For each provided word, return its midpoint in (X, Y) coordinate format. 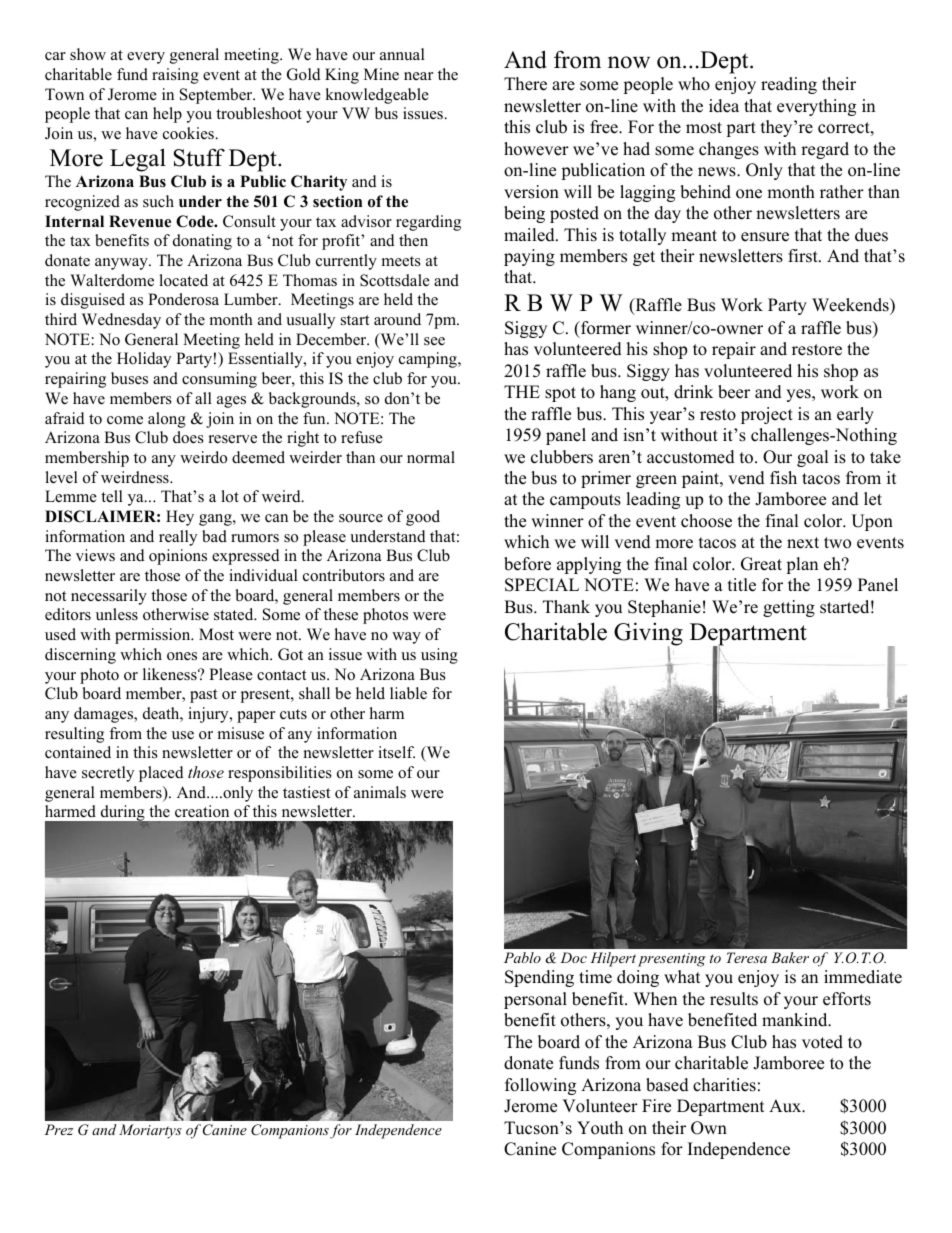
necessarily (109, 597)
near (418, 76)
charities (724, 1085)
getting (789, 608)
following (540, 1086)
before (527, 564)
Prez (59, 1129)
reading (789, 85)
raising (175, 76)
